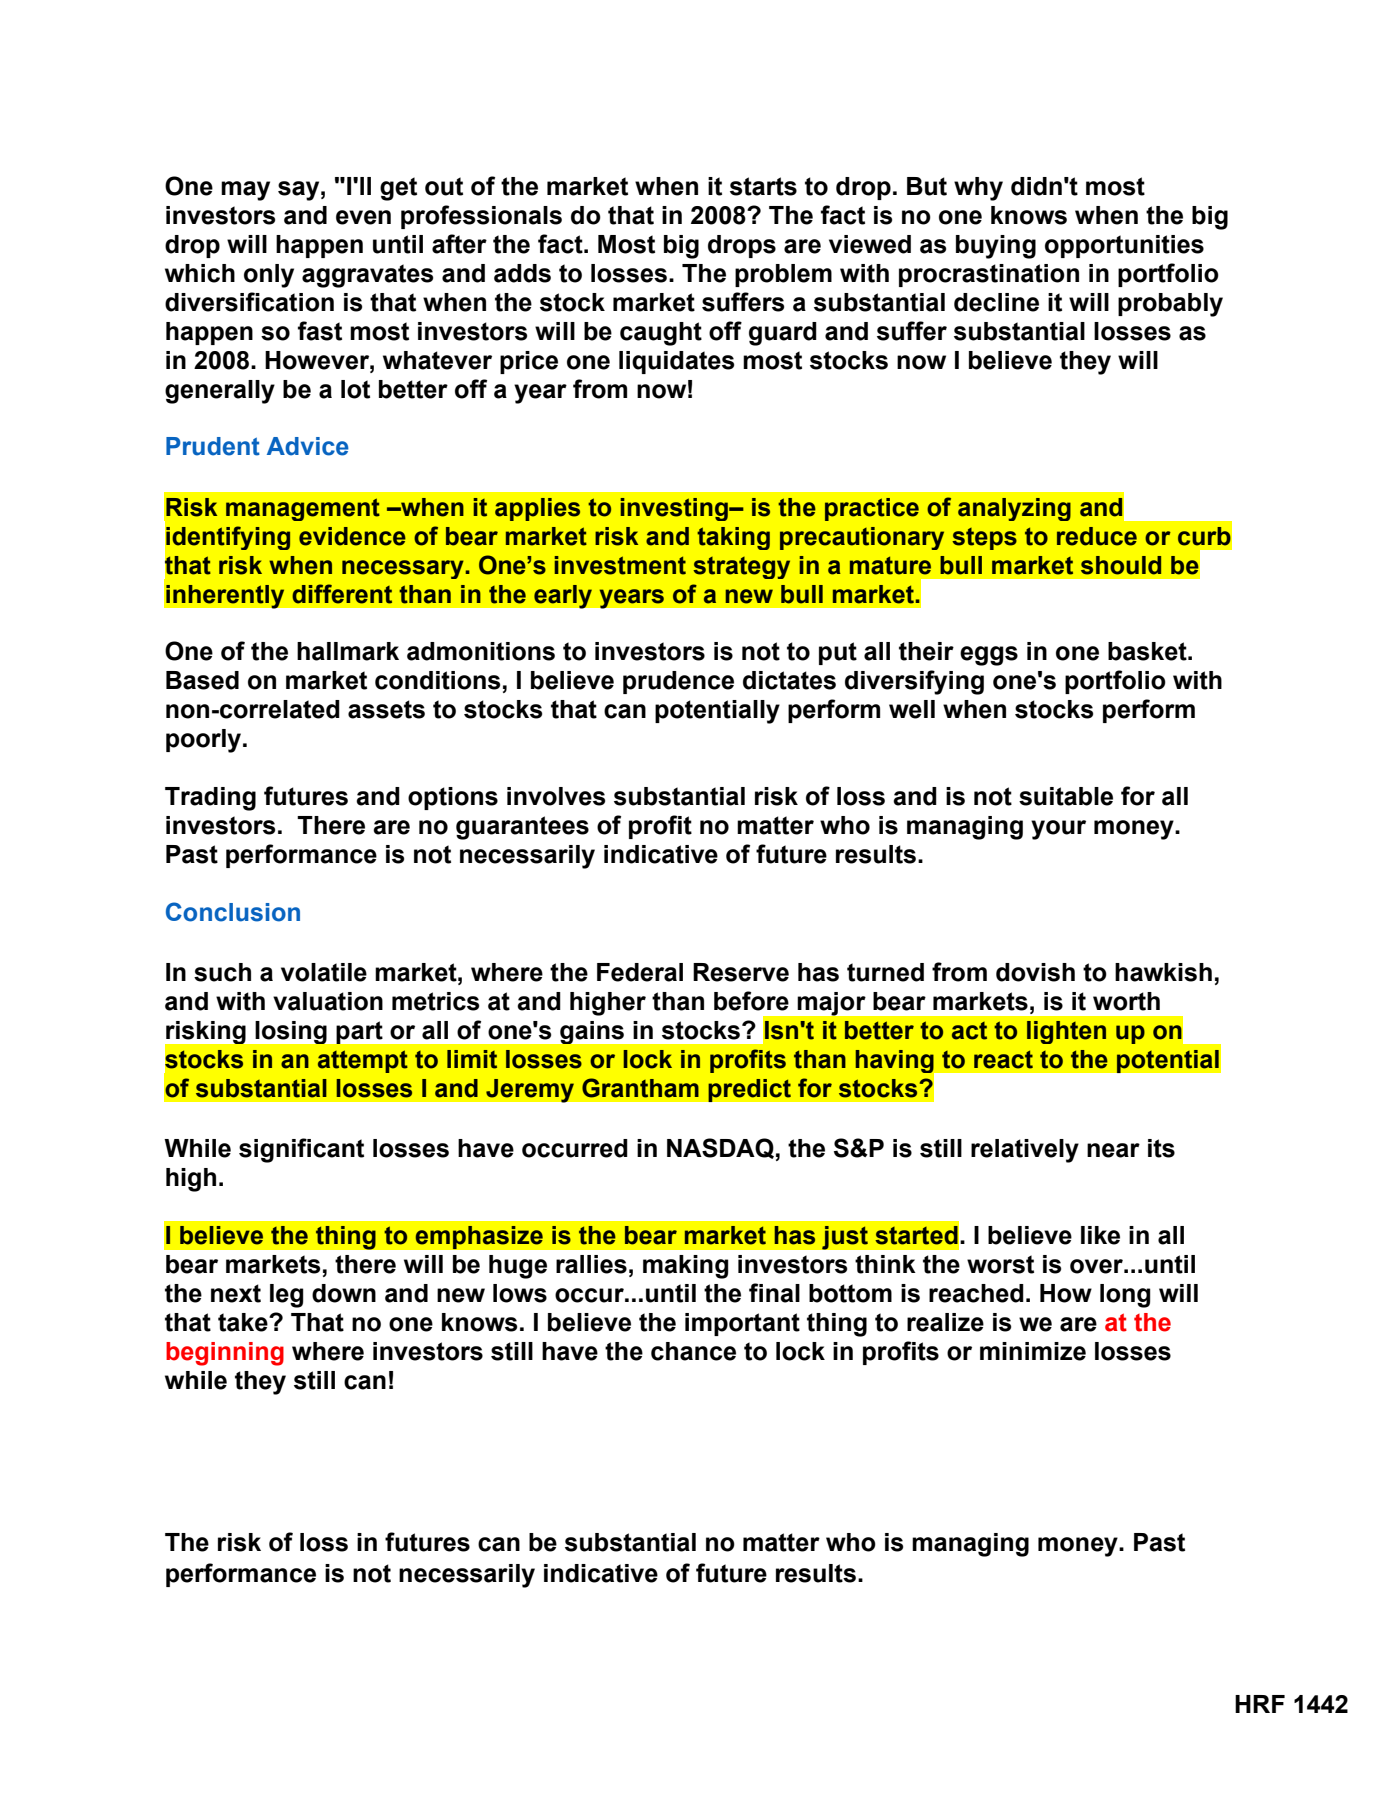 This screenshot has width=1400, height=1811. Describe the element at coordinates (763, 186) in the screenshot. I see `starts` at that location.
